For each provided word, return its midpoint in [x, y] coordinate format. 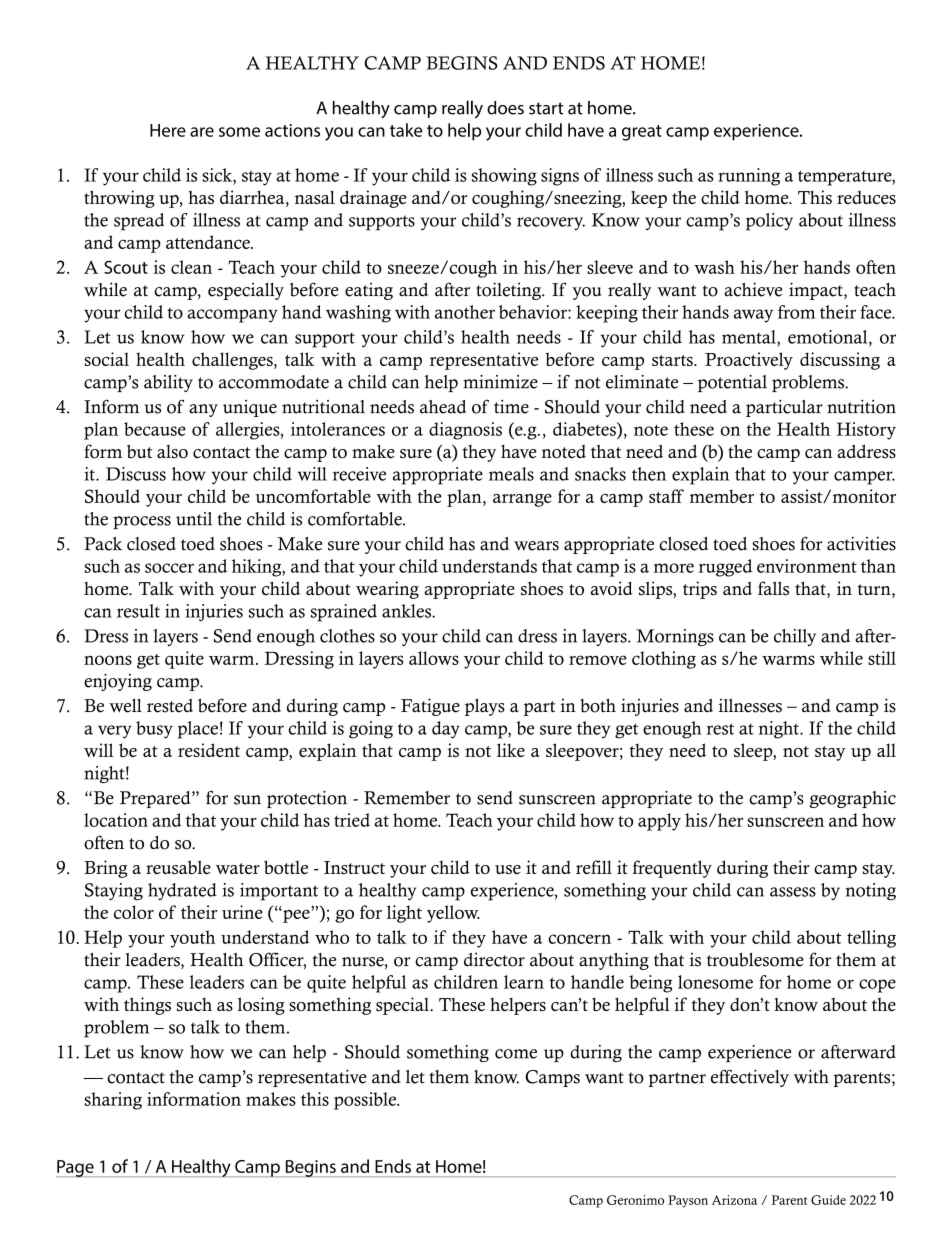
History [866, 431]
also [172, 452]
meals [511, 474]
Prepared [156, 799]
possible [366, 1101]
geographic [853, 799]
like [511, 750]
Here [168, 130]
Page [76, 1168]
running [749, 177]
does [505, 108]
